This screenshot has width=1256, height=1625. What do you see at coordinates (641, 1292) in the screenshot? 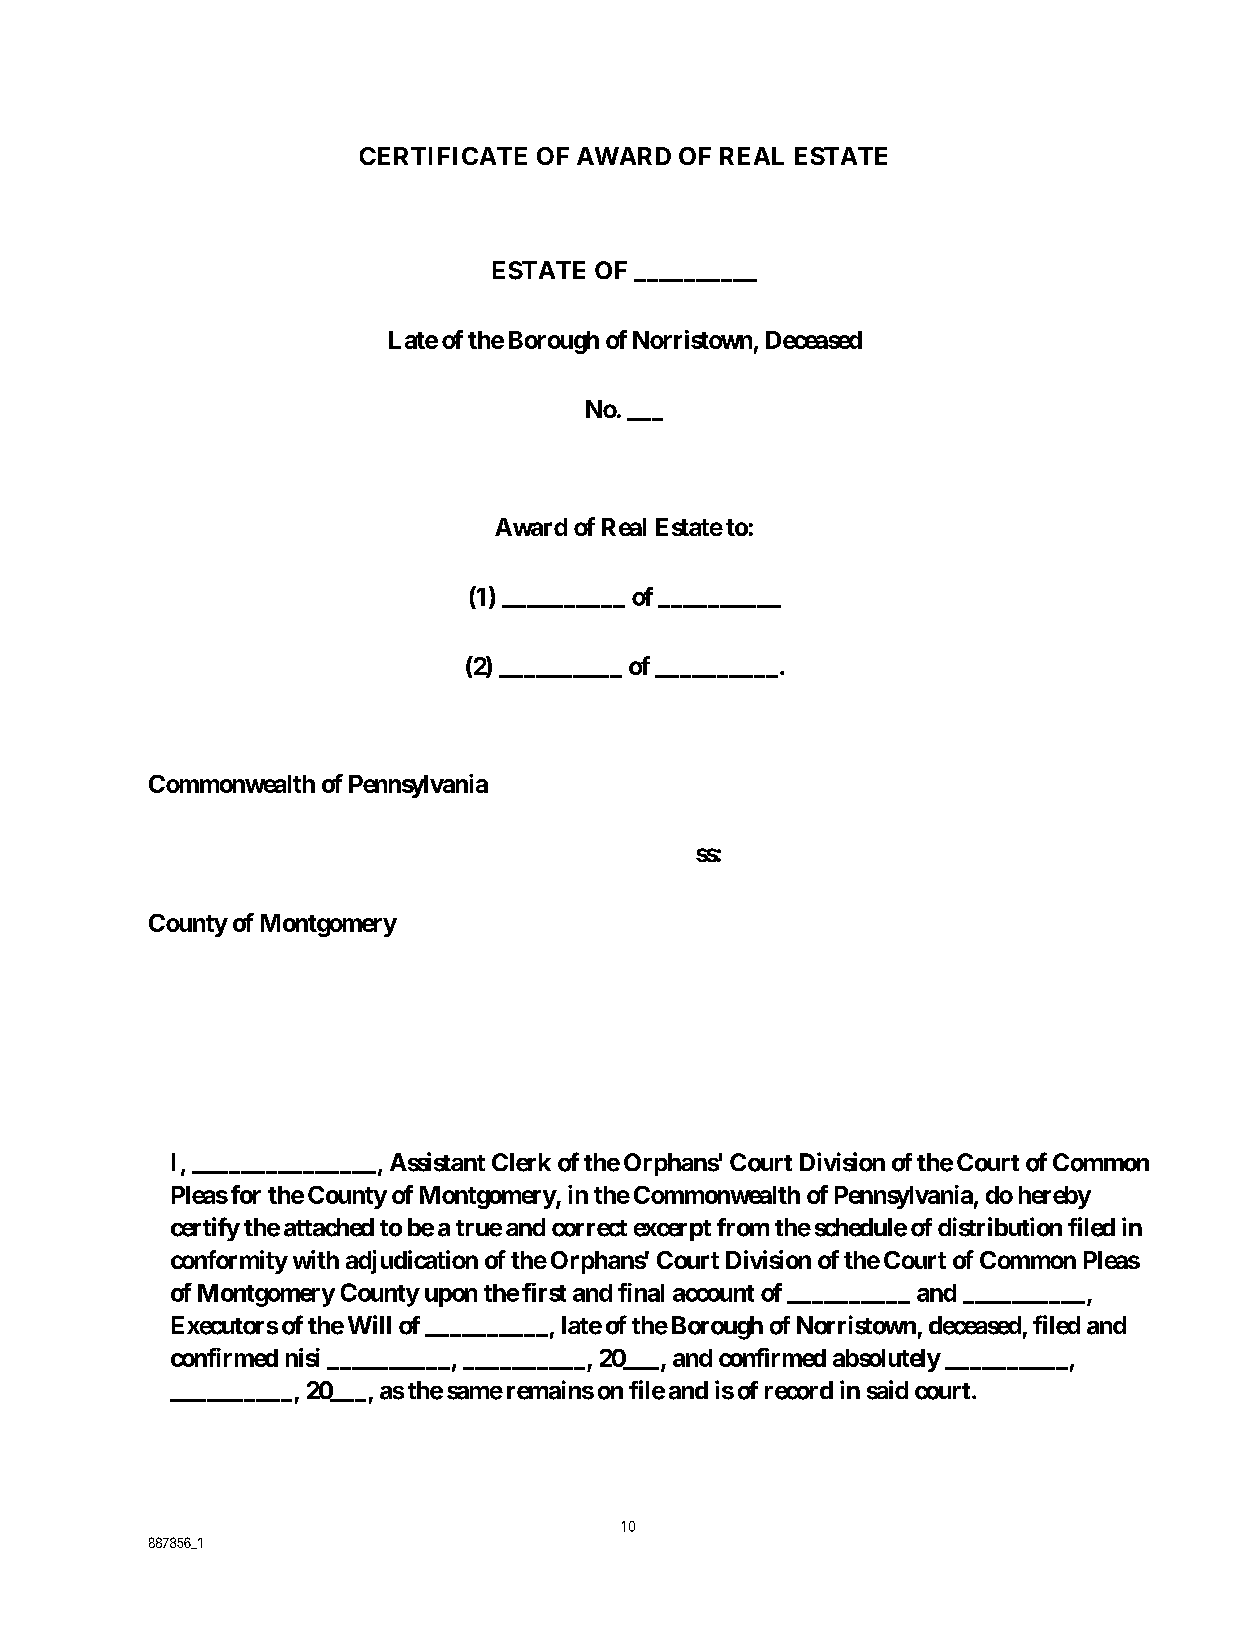
I see `final` at bounding box center [641, 1292].
